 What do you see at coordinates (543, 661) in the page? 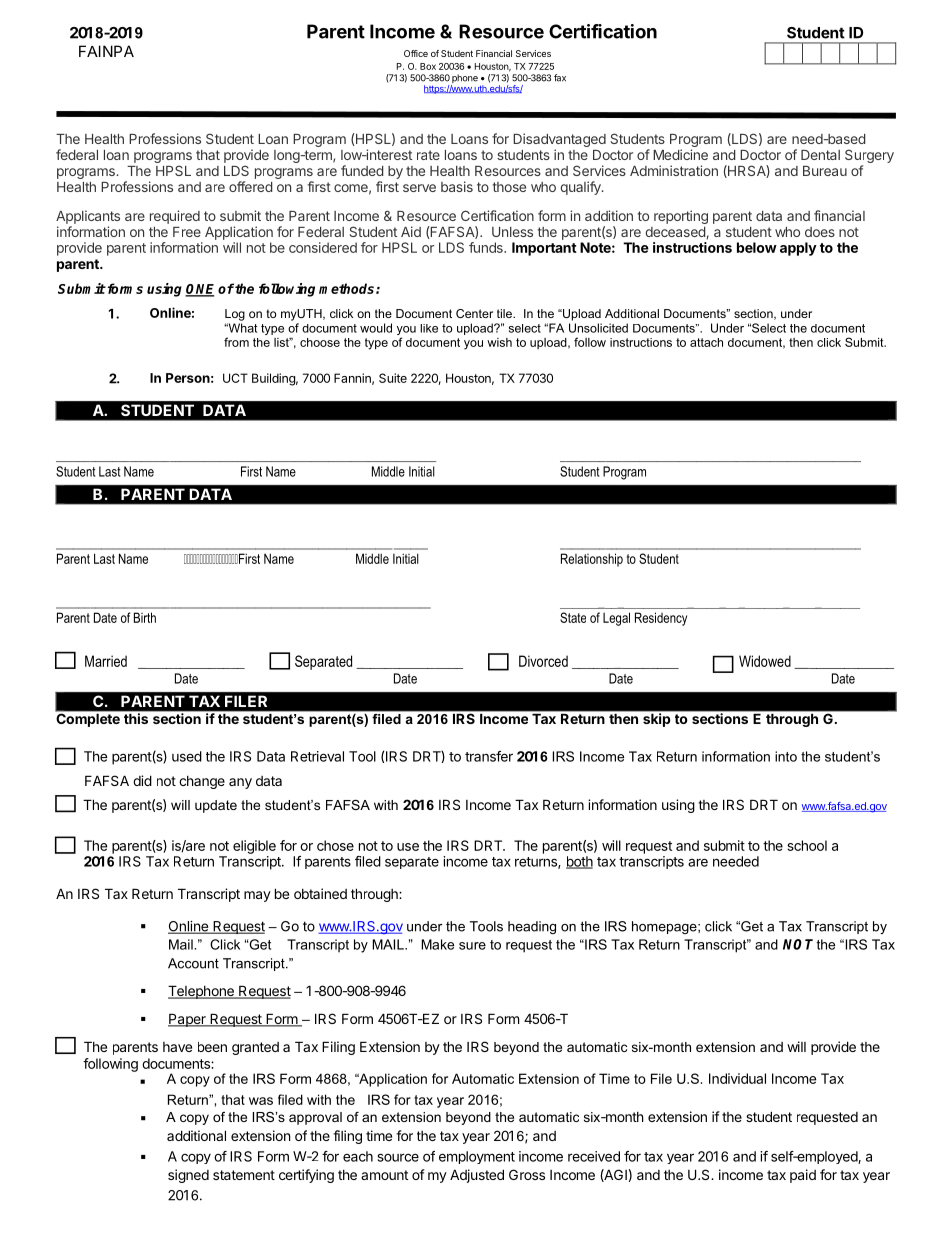
I see `Divorced` at bounding box center [543, 661].
